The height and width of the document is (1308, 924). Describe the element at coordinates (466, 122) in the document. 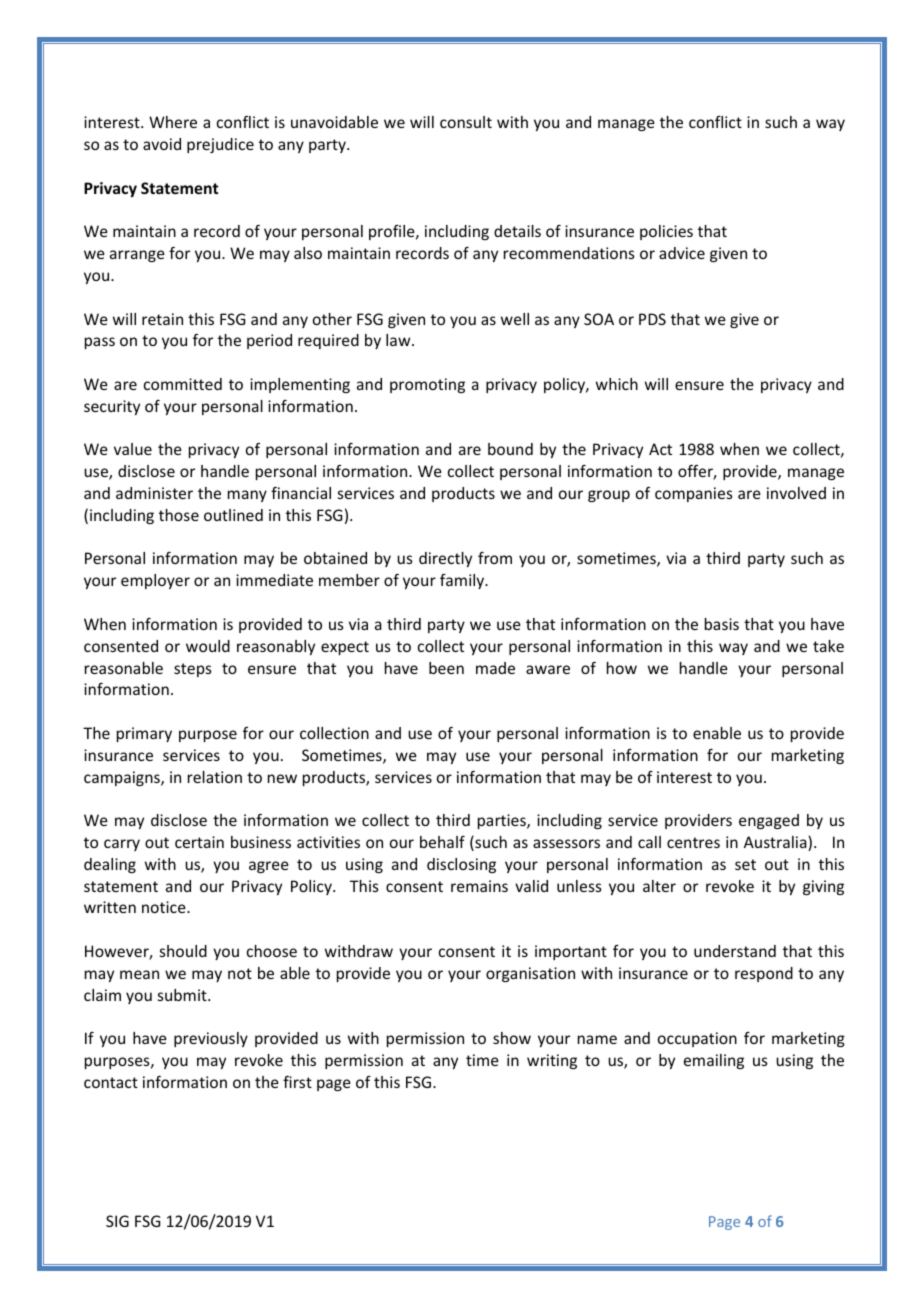

I see `consult` at that location.
